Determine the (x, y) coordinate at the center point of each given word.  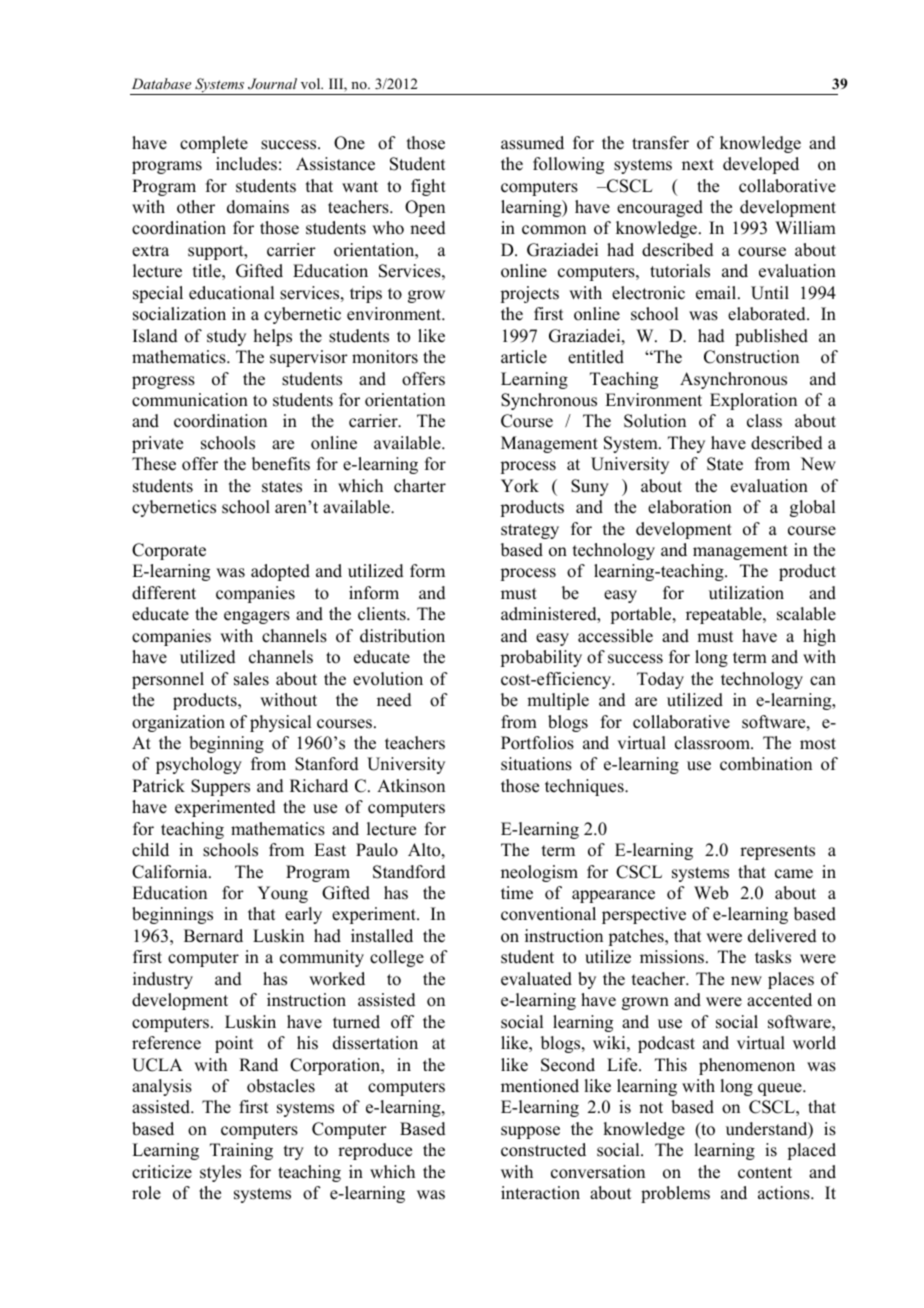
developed (761, 165)
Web (711, 893)
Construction (751, 357)
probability (541, 658)
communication (190, 400)
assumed (532, 143)
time (517, 893)
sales (251, 679)
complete (214, 144)
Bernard (213, 936)
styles (220, 1173)
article (524, 357)
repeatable (725, 615)
